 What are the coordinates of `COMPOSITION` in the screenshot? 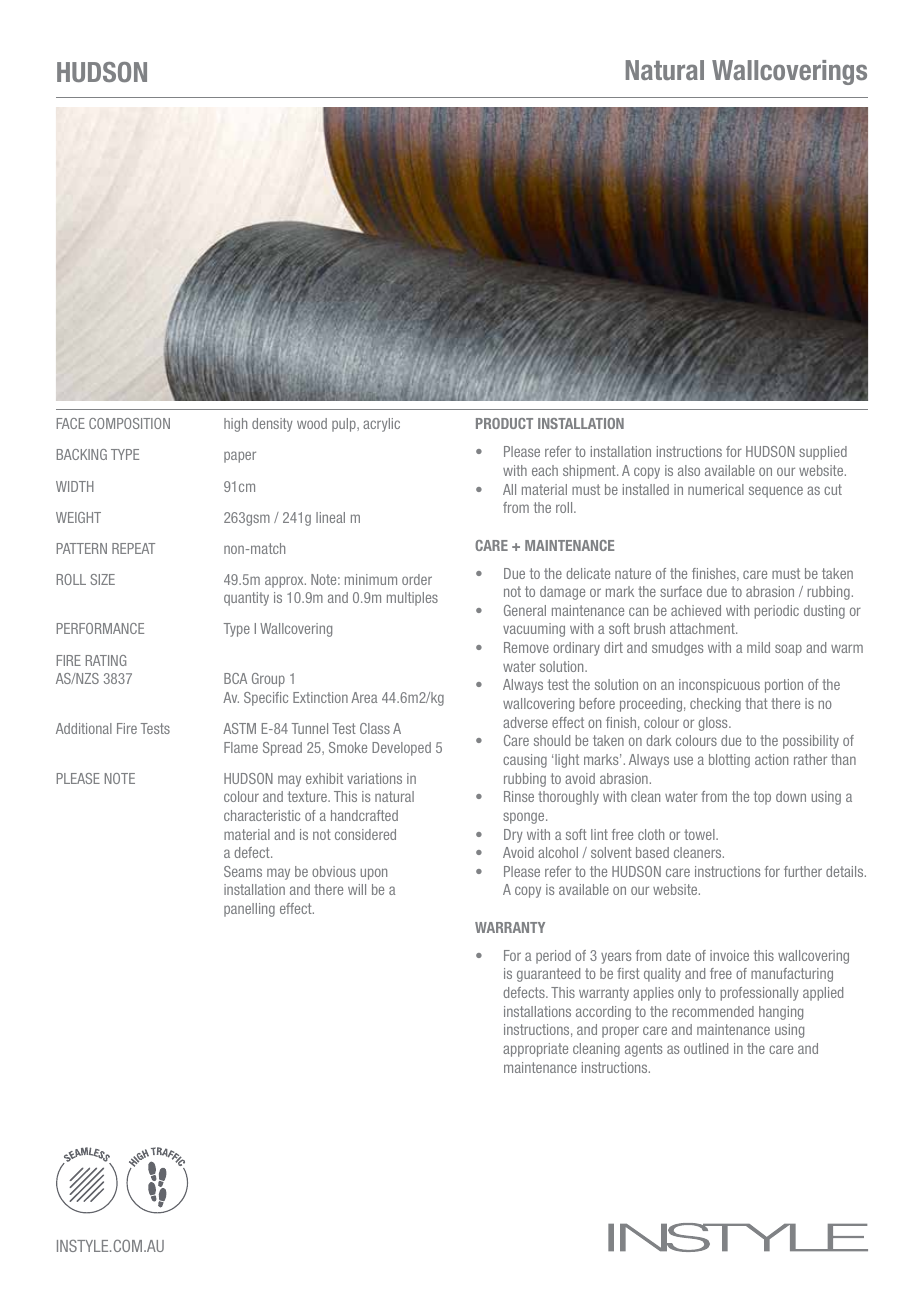 It's located at (129, 423).
